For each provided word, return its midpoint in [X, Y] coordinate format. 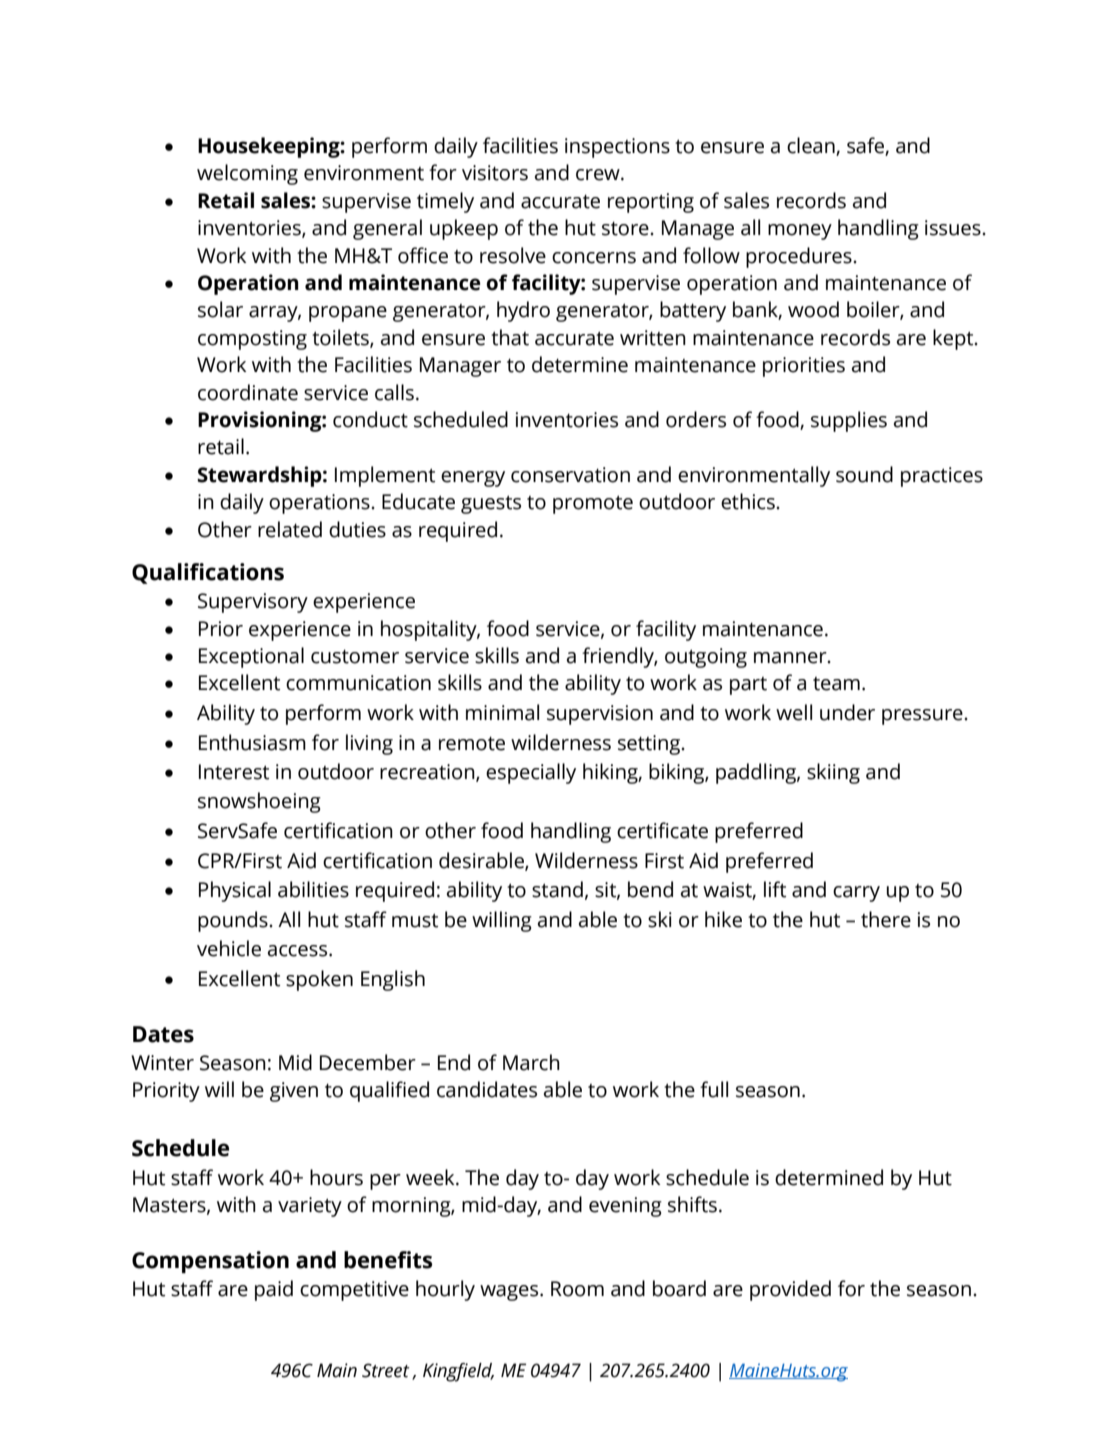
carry [856, 894]
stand [557, 889]
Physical [235, 891]
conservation [570, 475]
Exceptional [251, 657]
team [836, 684]
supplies [849, 421]
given [294, 1092]
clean [812, 146]
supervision [600, 715]
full [714, 1089]
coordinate [248, 392]
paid [274, 1290]
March [531, 1062]
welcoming [247, 174]
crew [599, 175]
